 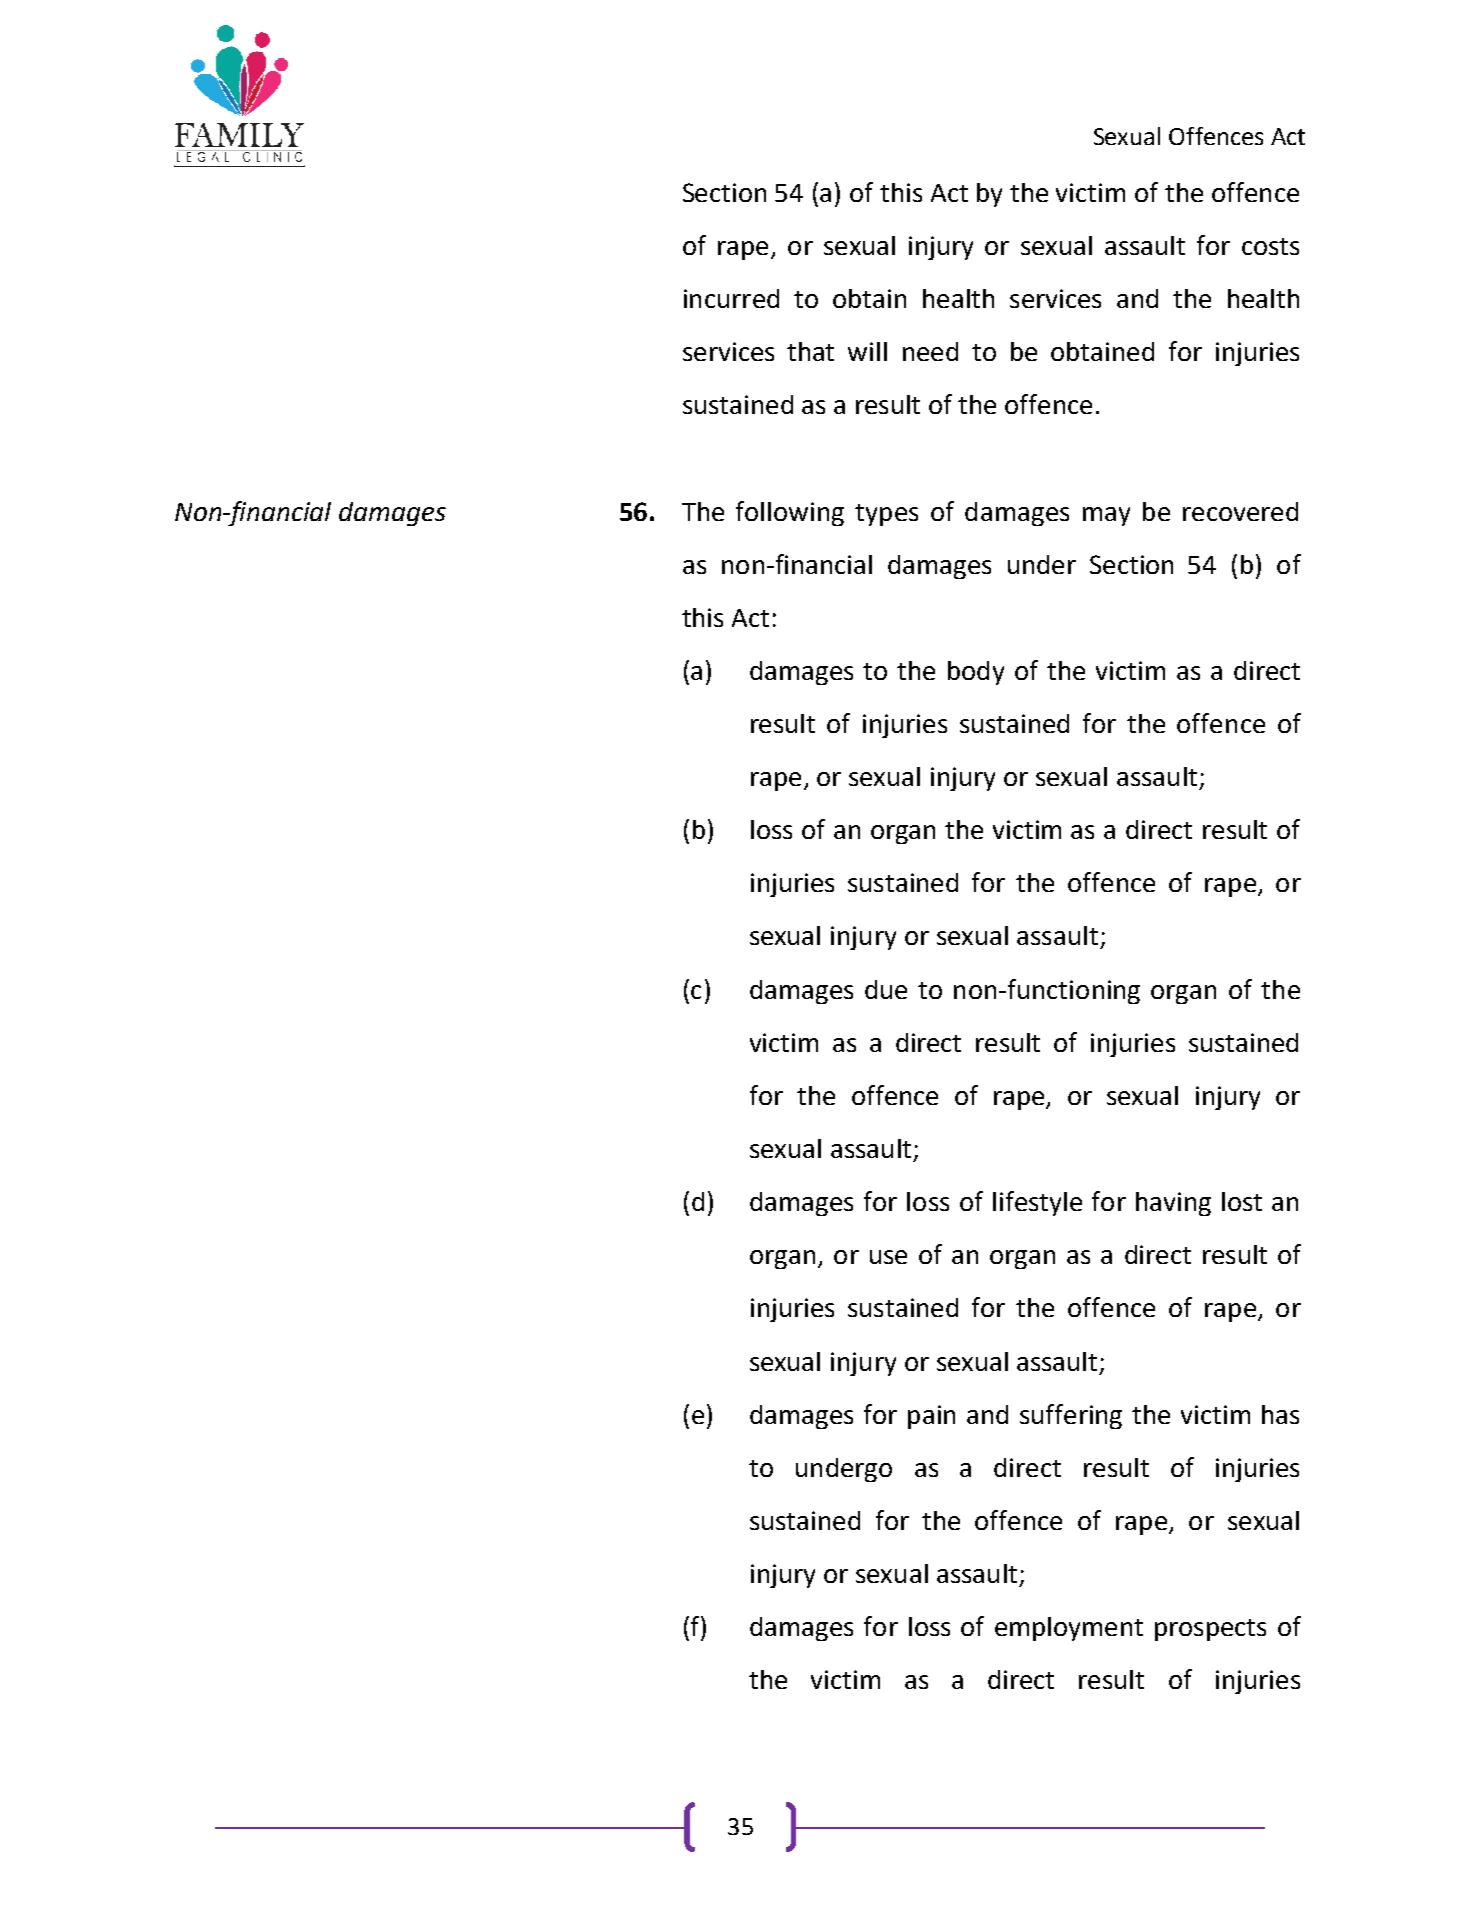 I want to click on pain, so click(x=931, y=1417).
